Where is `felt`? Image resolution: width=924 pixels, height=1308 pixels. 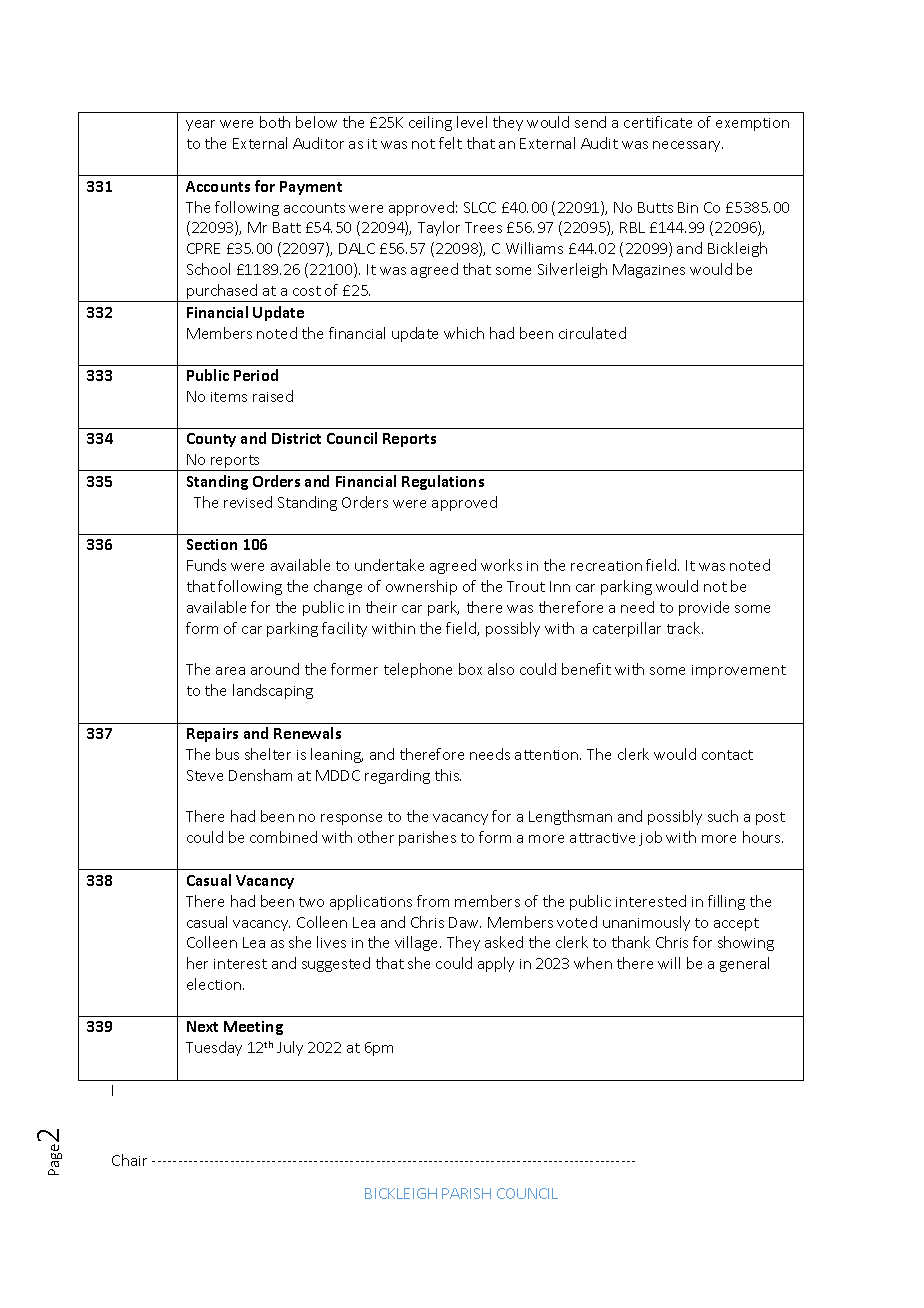
felt is located at coordinates (450, 143).
